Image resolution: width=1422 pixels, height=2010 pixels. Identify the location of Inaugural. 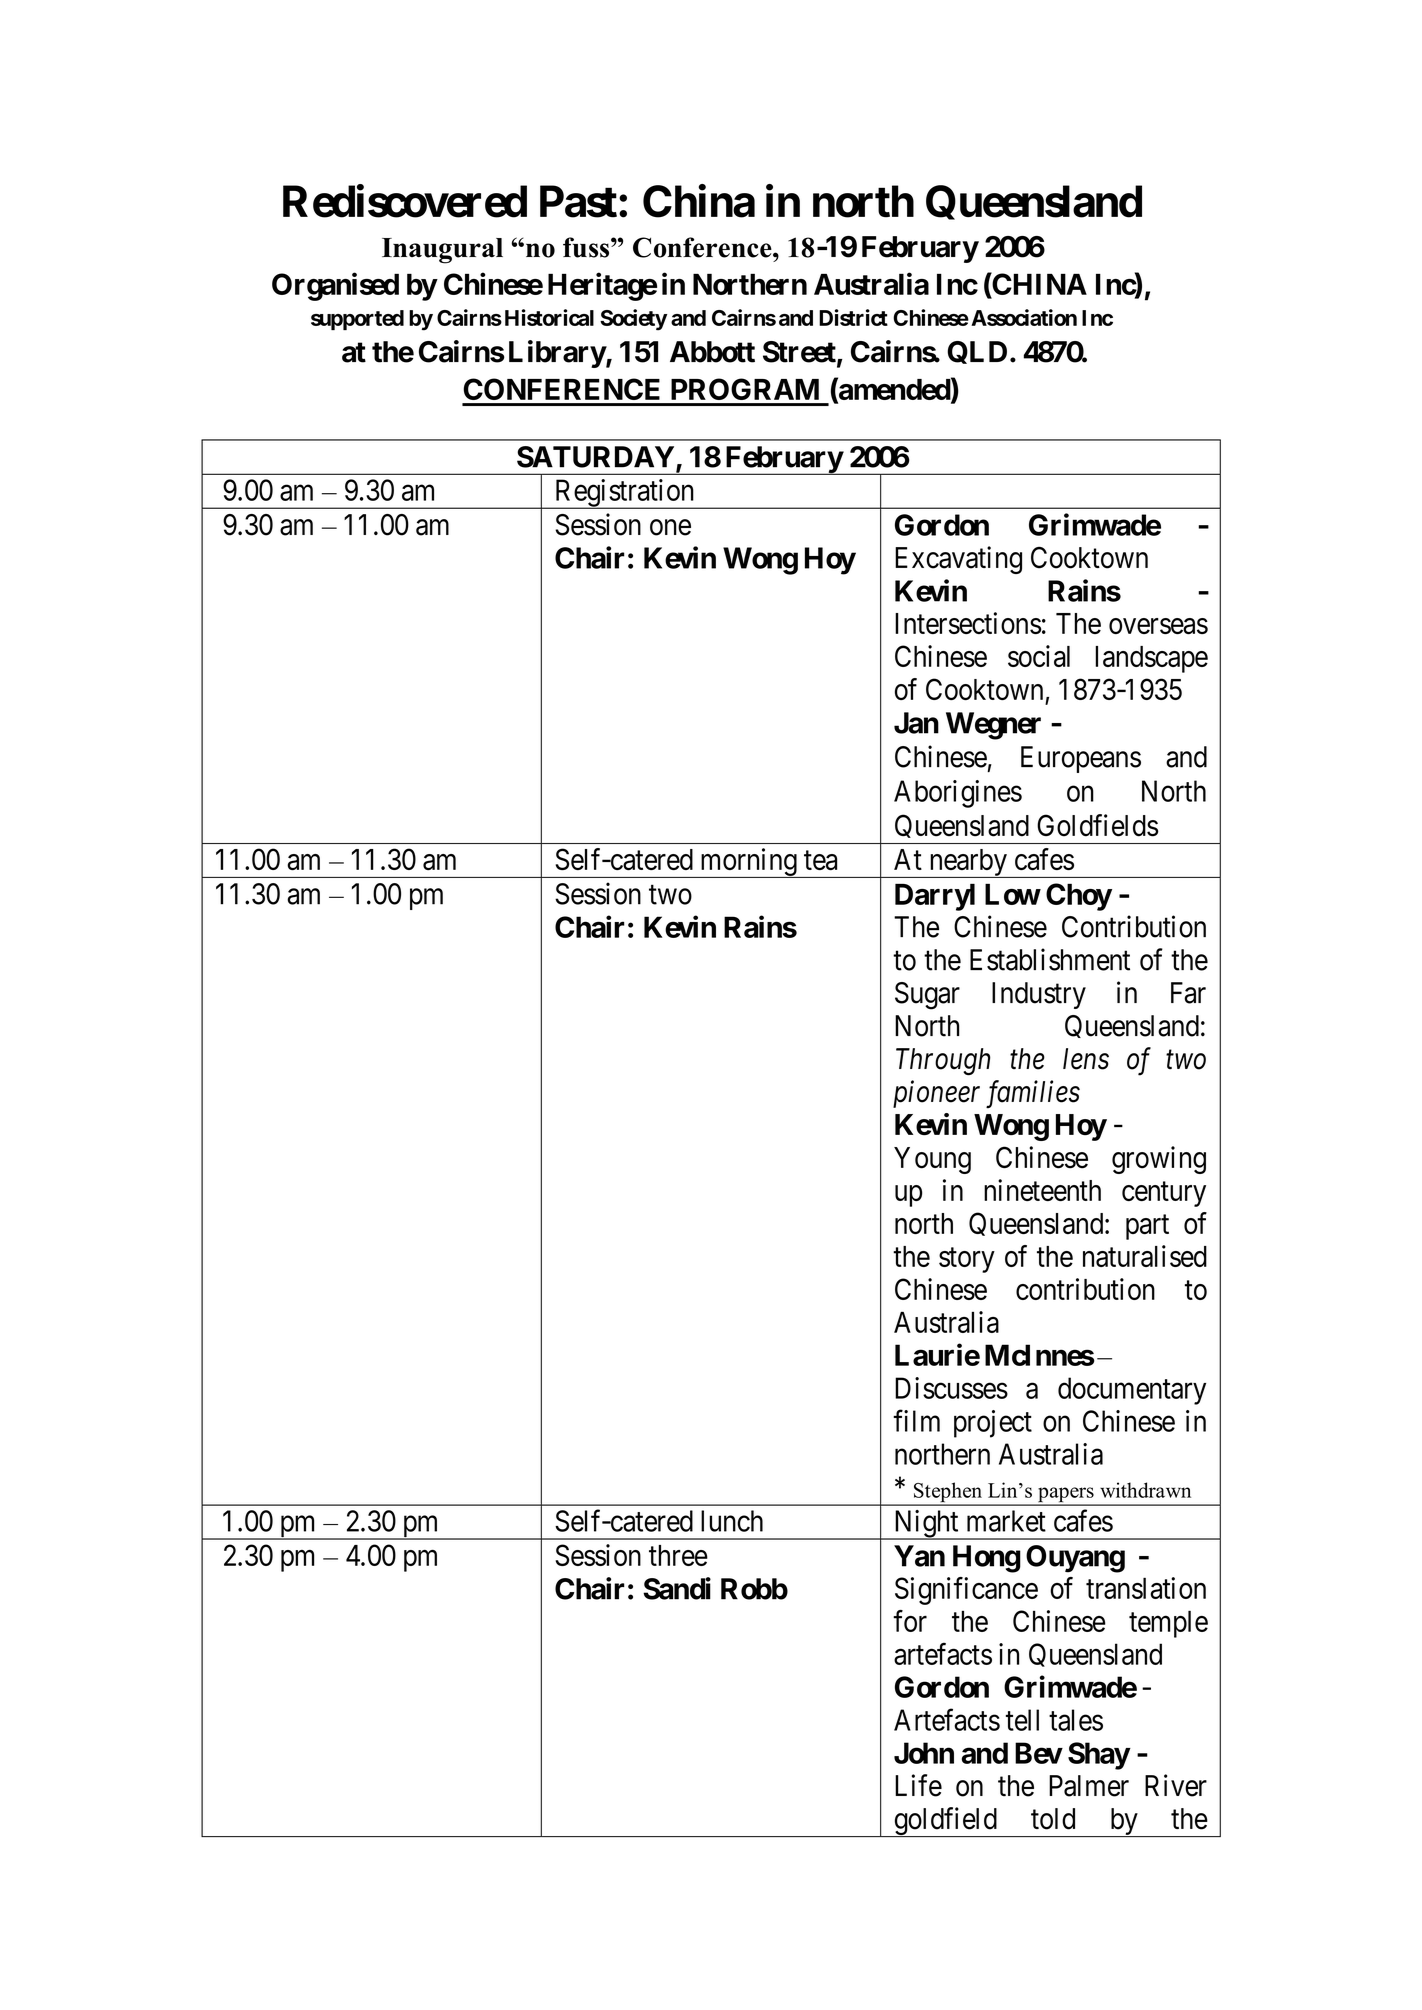
(442, 251).
